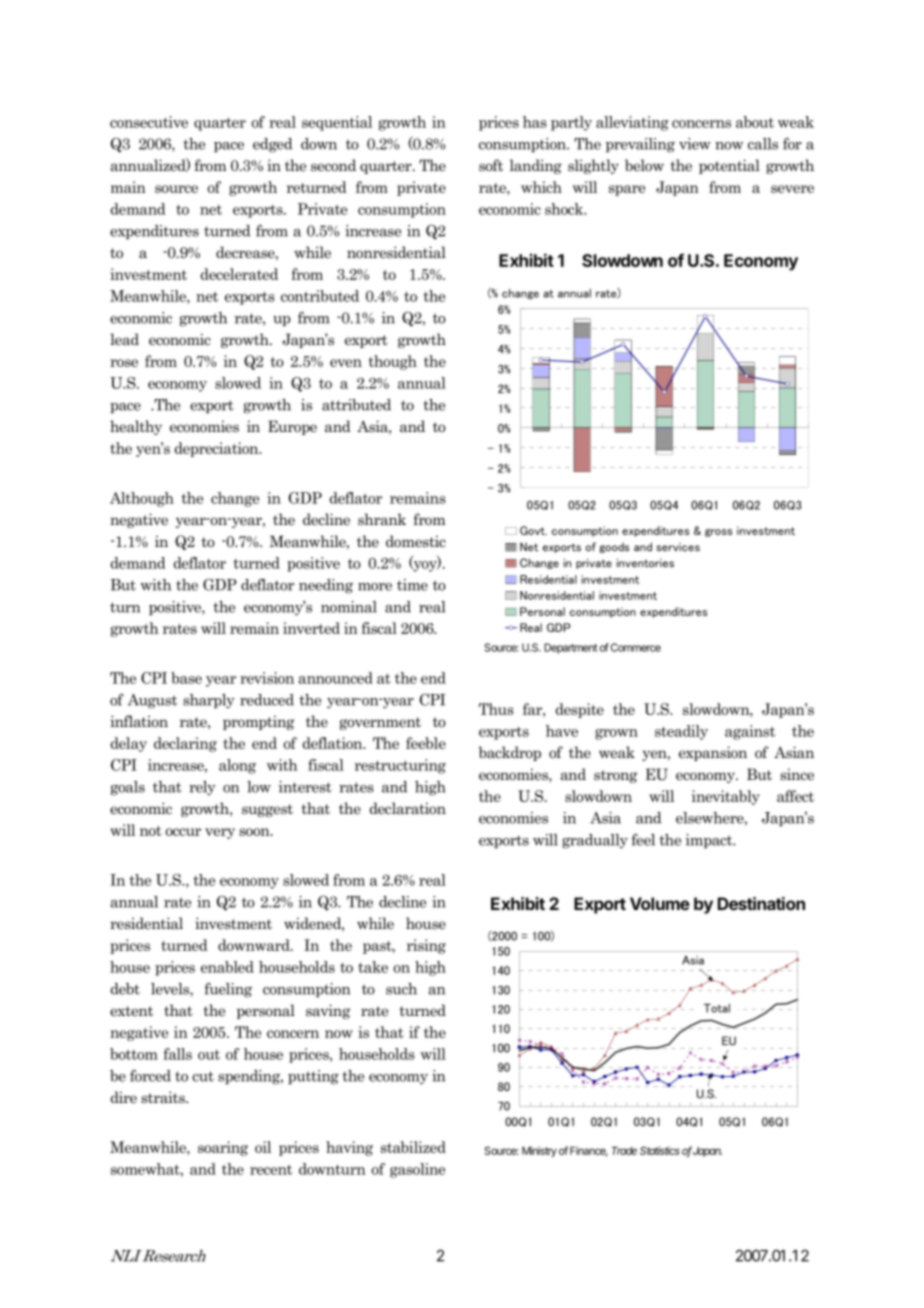 The height and width of the screenshot is (1308, 924). What do you see at coordinates (491, 165) in the screenshot?
I see `soft` at bounding box center [491, 165].
